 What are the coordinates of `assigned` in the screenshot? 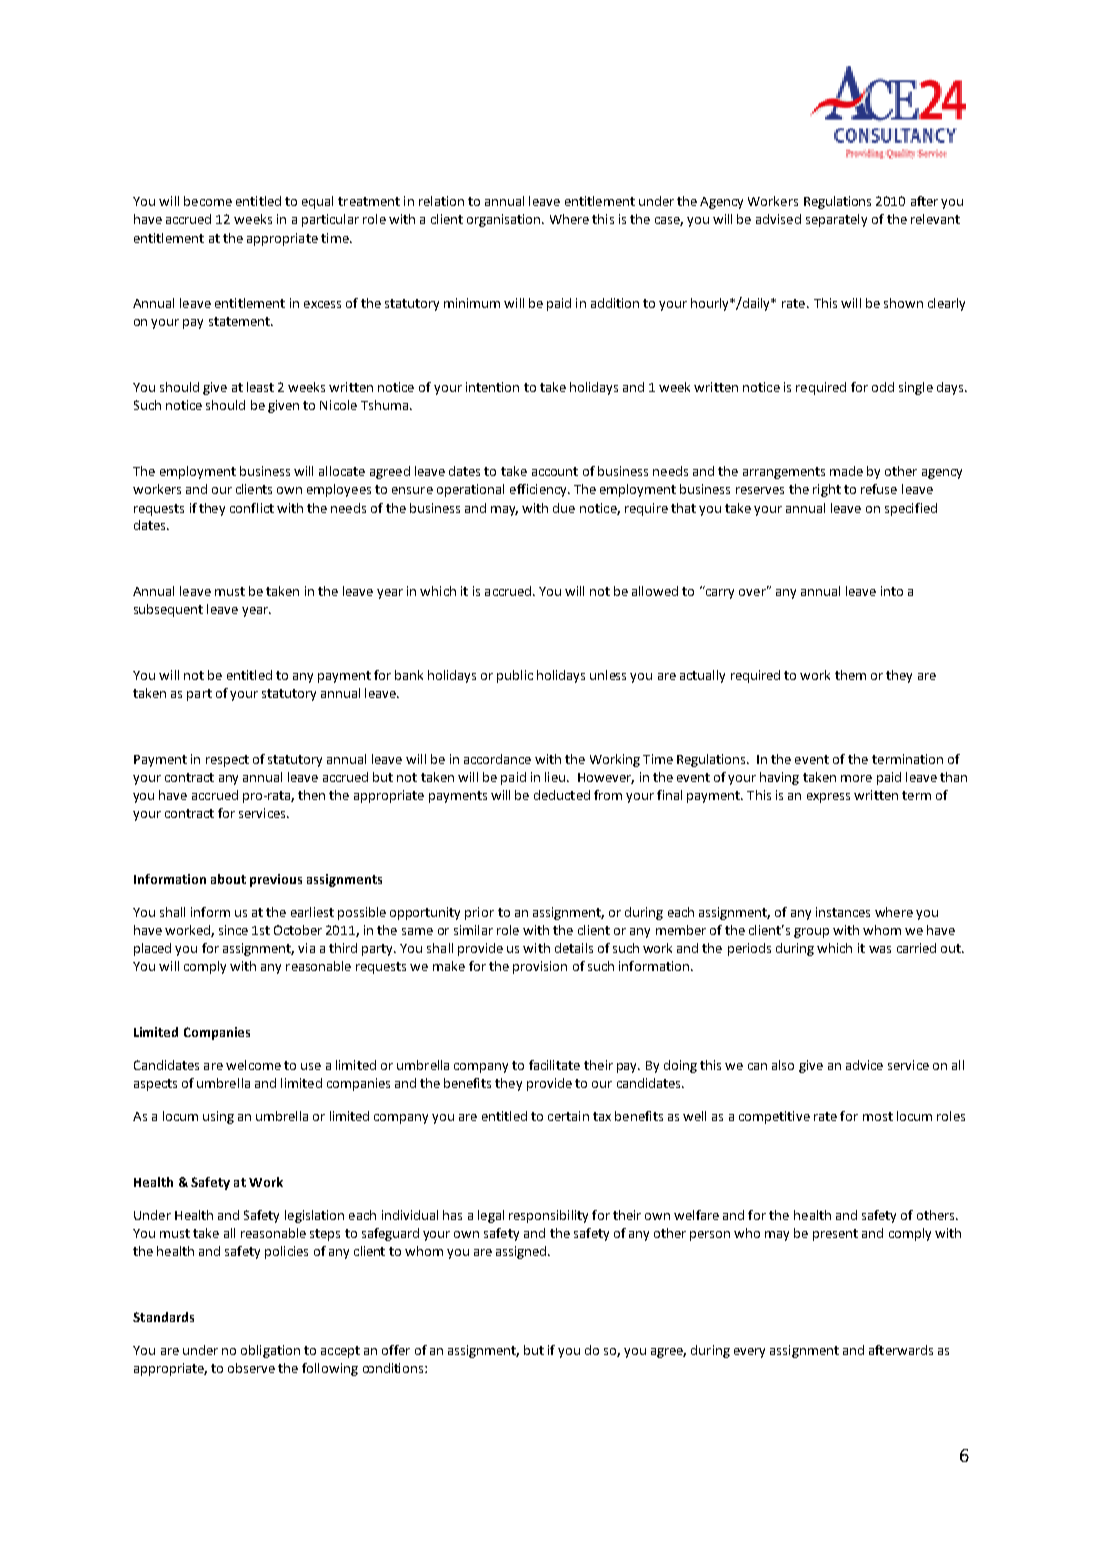 It's located at (522, 1252).
